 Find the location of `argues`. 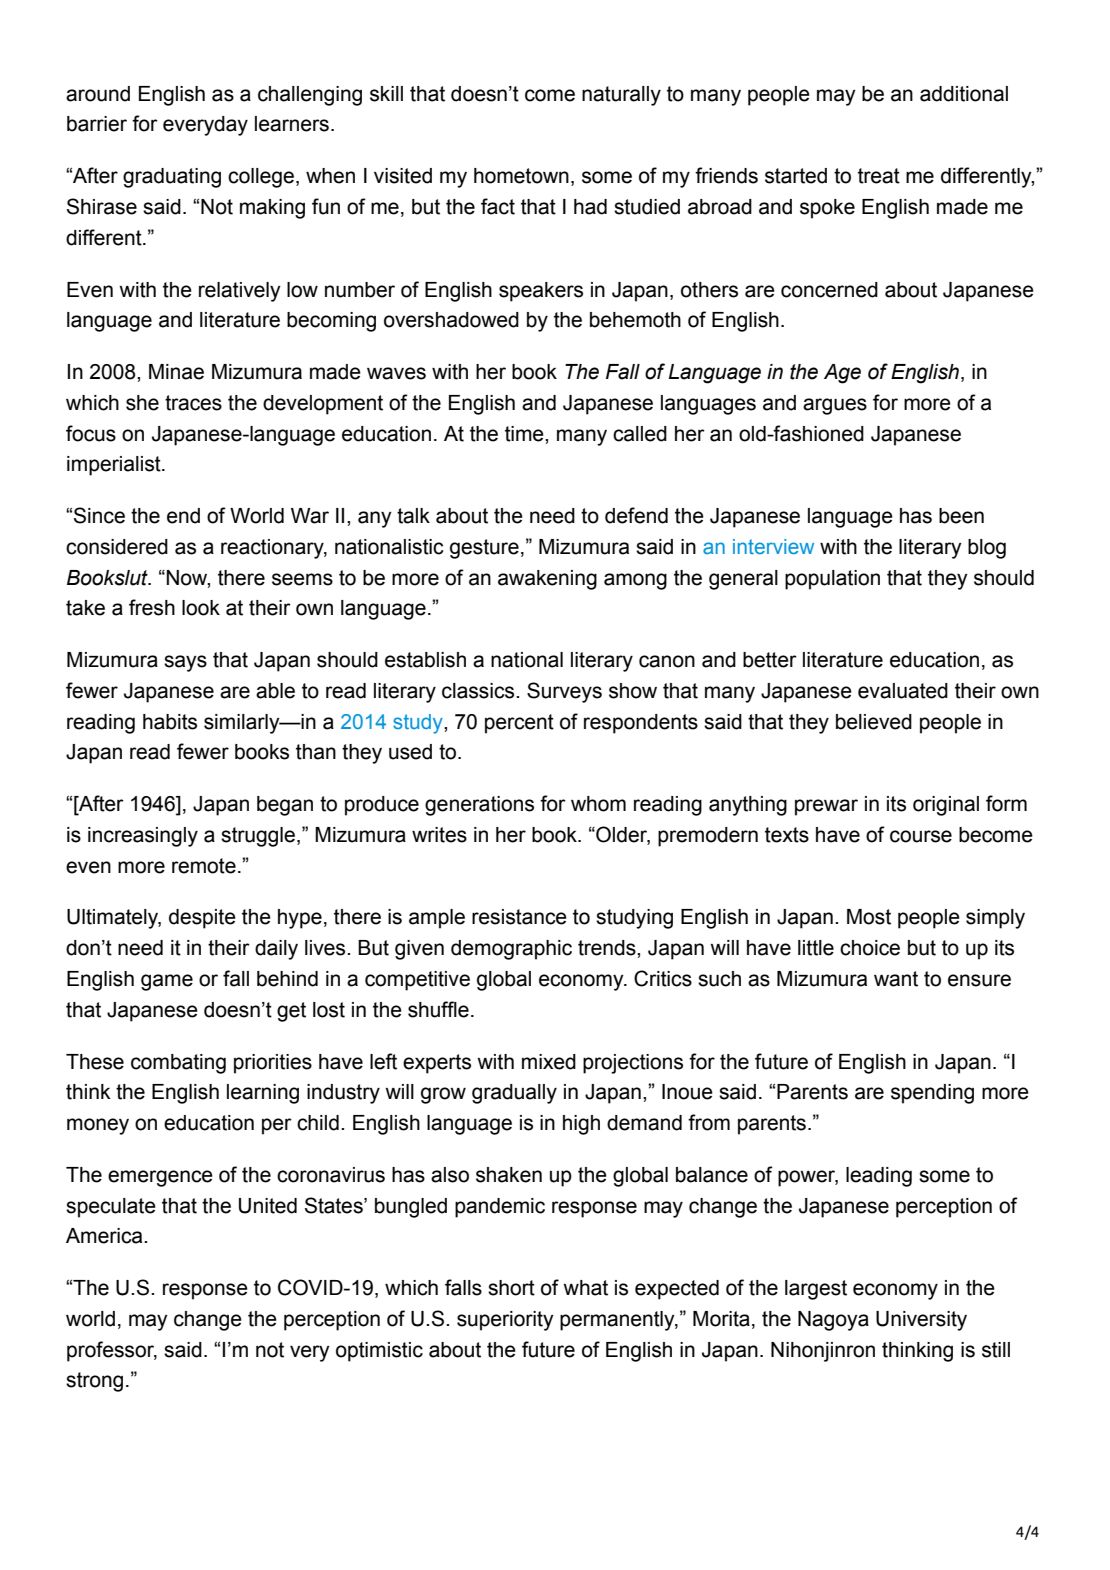

argues is located at coordinates (835, 406).
